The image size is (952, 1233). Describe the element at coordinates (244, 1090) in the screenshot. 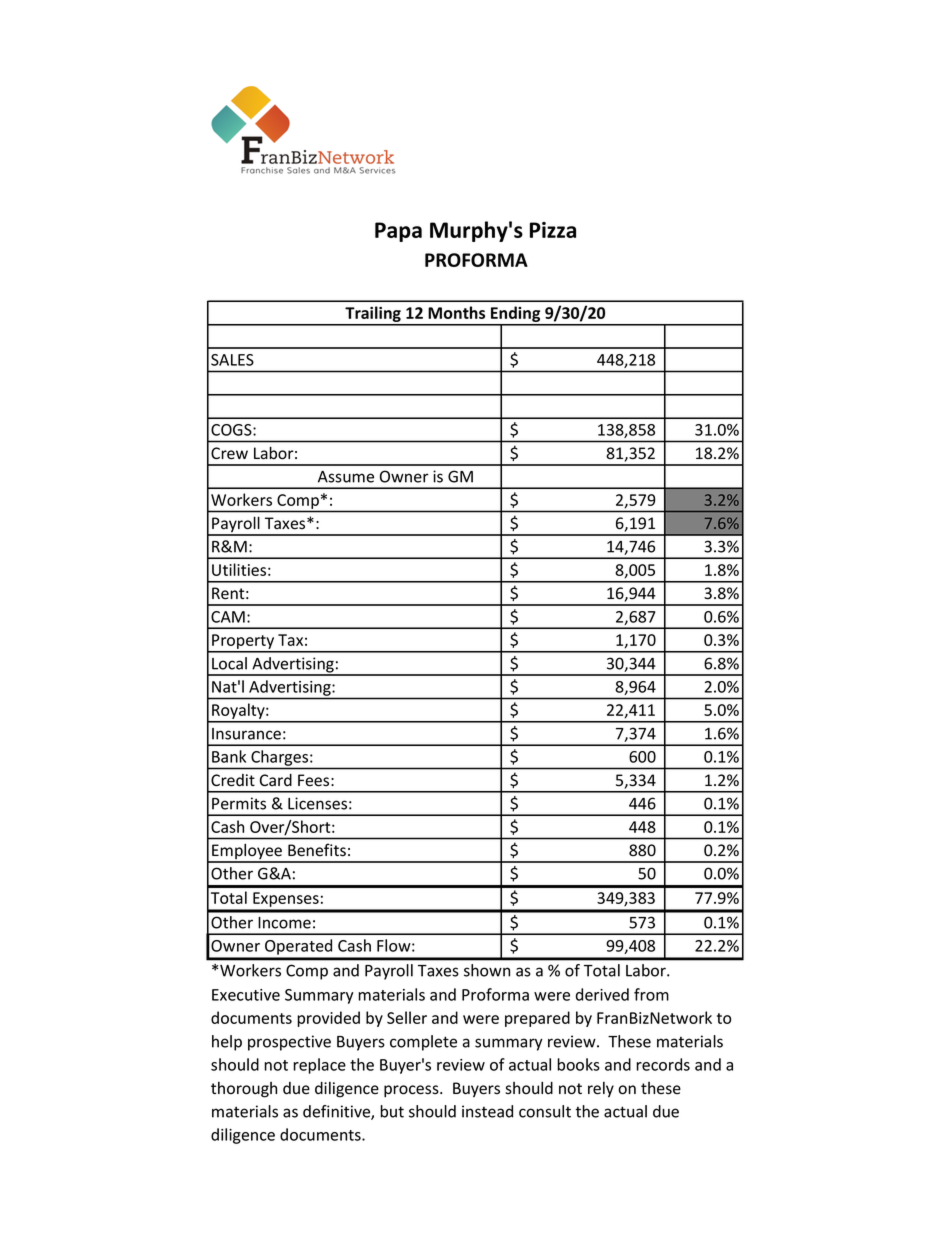

I see `thorough` at that location.
